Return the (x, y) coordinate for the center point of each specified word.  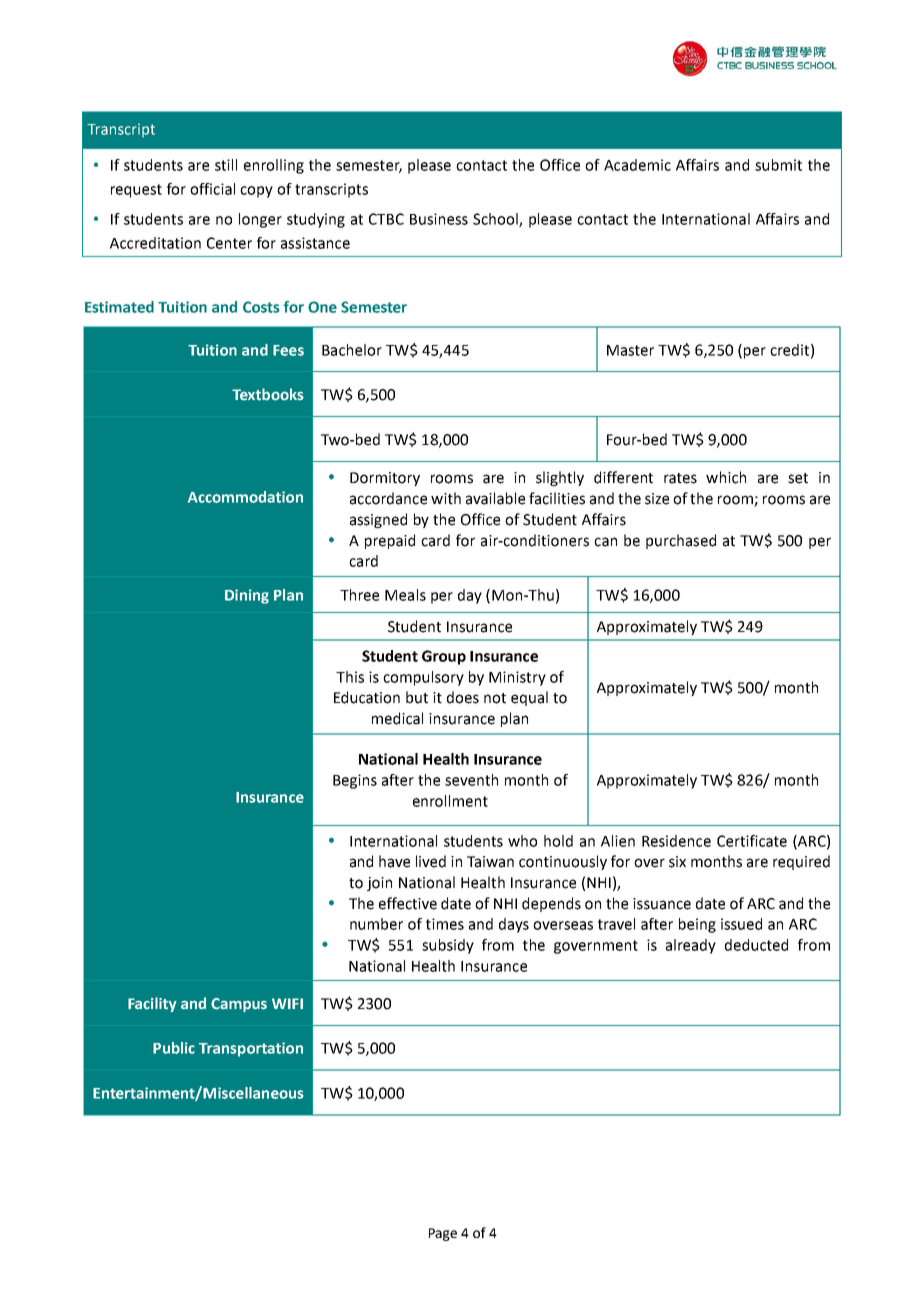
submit (778, 165)
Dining (247, 596)
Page (443, 1234)
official (212, 189)
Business (439, 219)
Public (174, 1048)
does (463, 697)
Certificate (752, 841)
